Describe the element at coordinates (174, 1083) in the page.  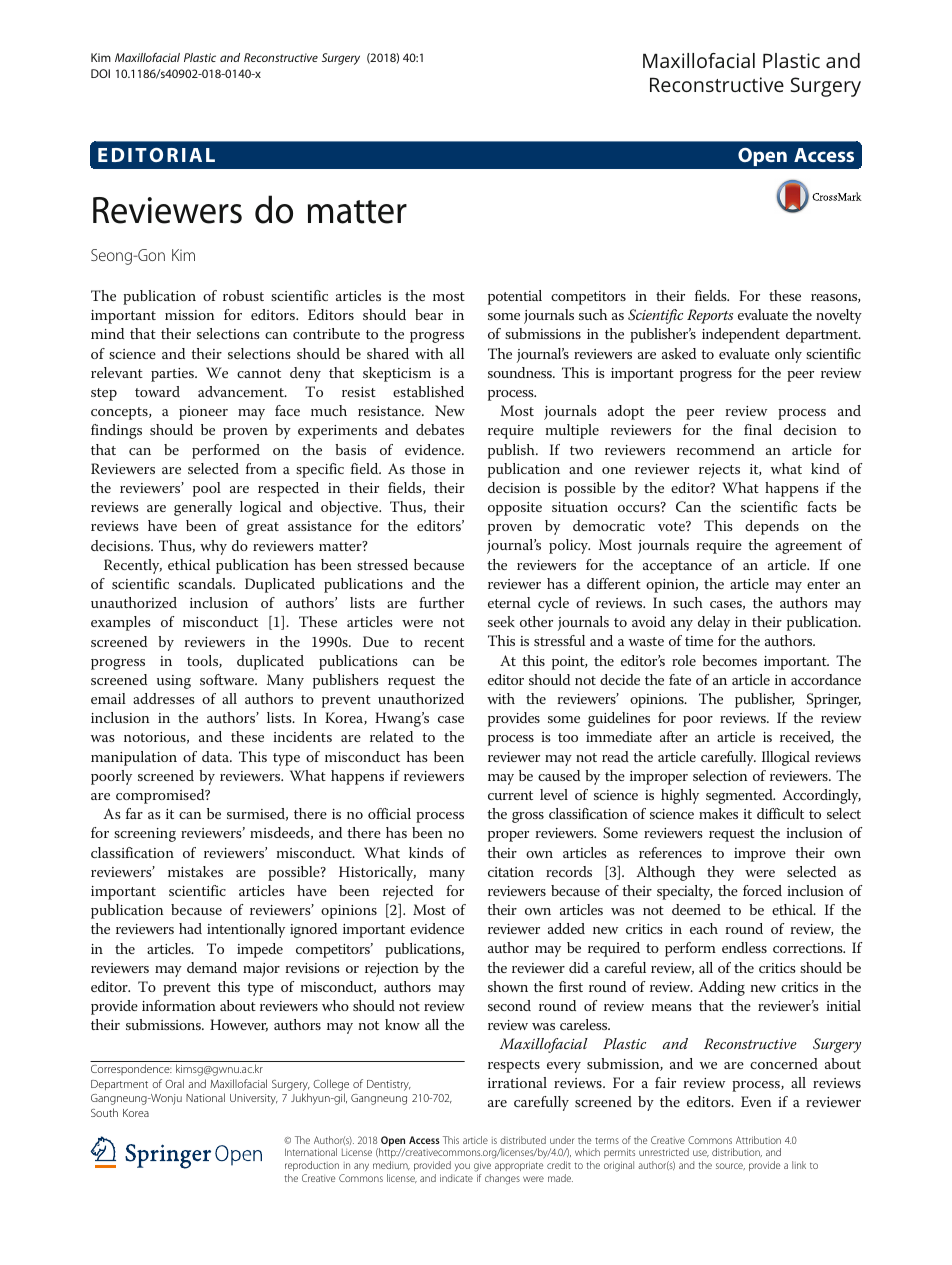
I see `Oral` at that location.
